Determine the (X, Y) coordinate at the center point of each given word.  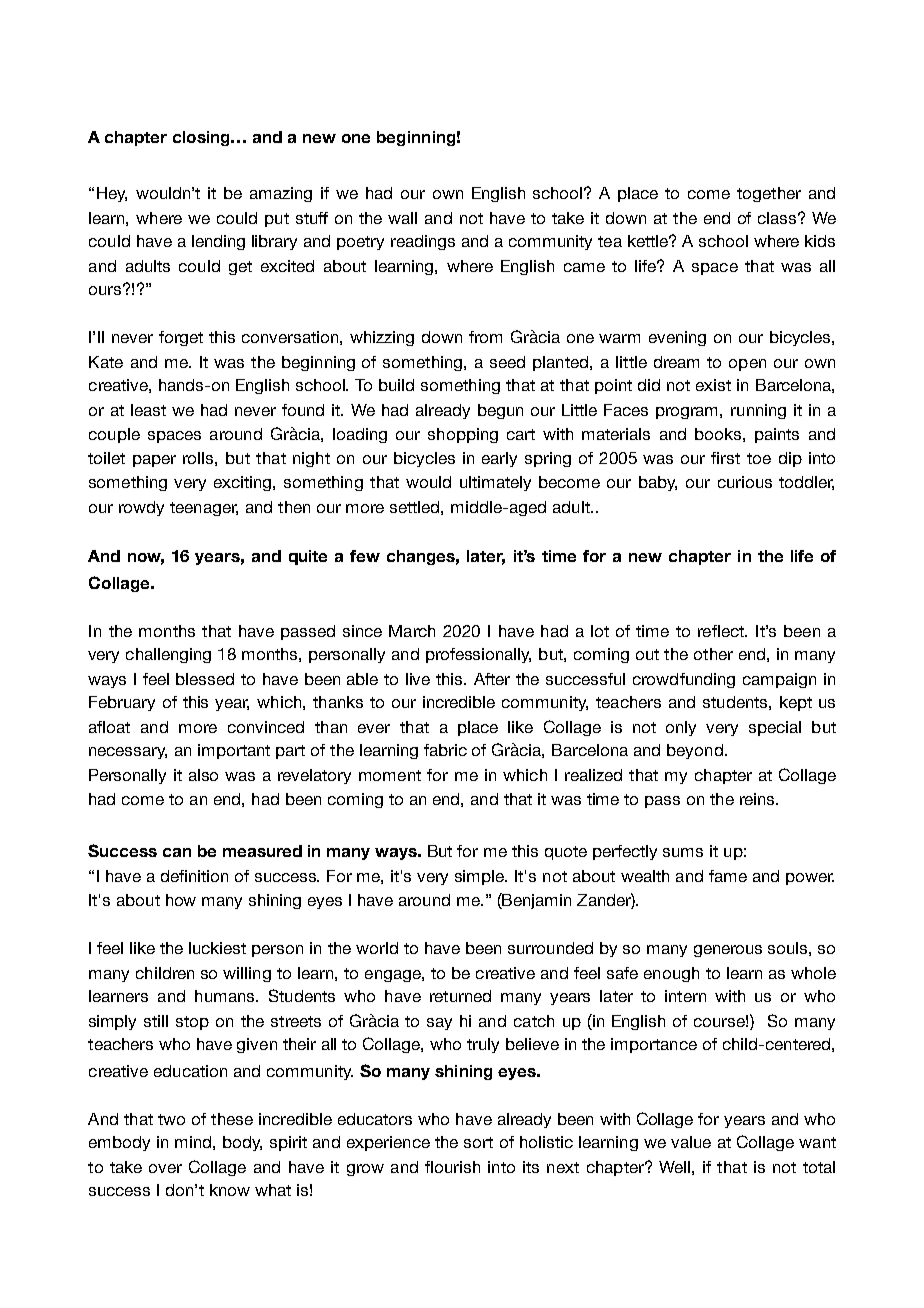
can (177, 852)
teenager (204, 509)
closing (202, 138)
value (691, 1142)
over (165, 1168)
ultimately (495, 483)
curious (745, 482)
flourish (452, 1167)
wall (402, 218)
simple (481, 877)
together (769, 194)
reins (758, 799)
